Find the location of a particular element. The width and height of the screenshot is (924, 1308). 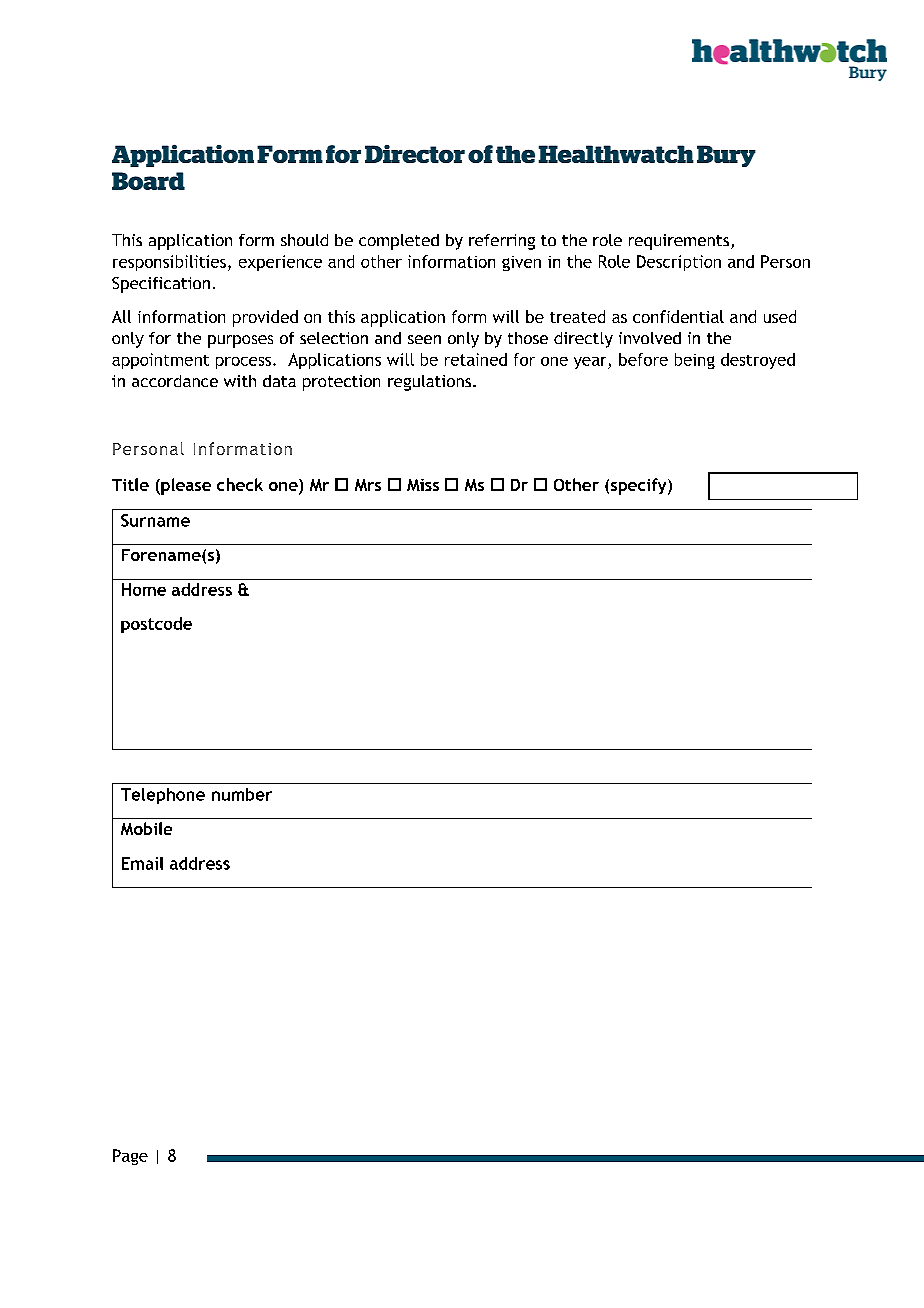

Email is located at coordinates (142, 863).
